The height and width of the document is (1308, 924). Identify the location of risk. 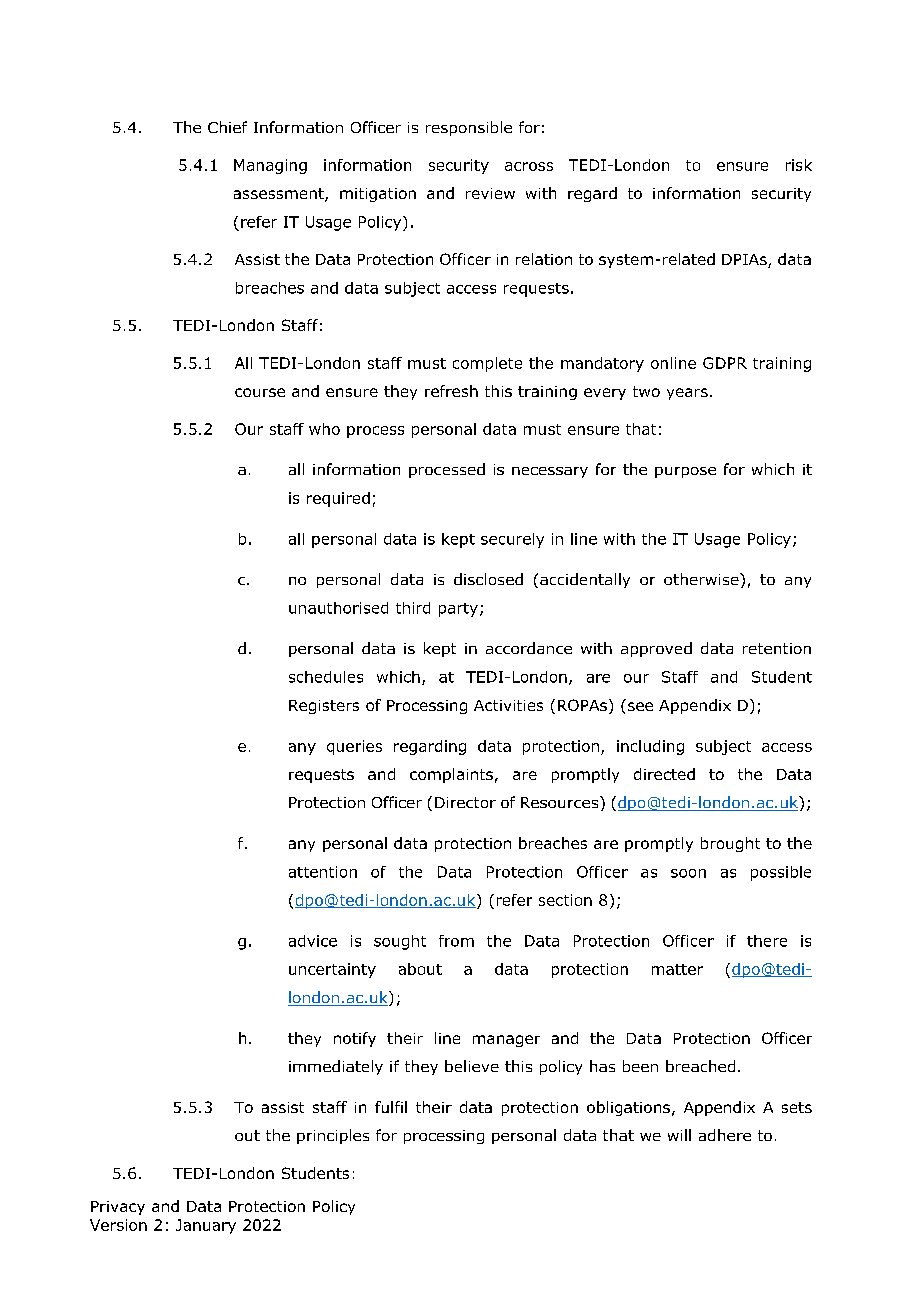
(799, 165).
